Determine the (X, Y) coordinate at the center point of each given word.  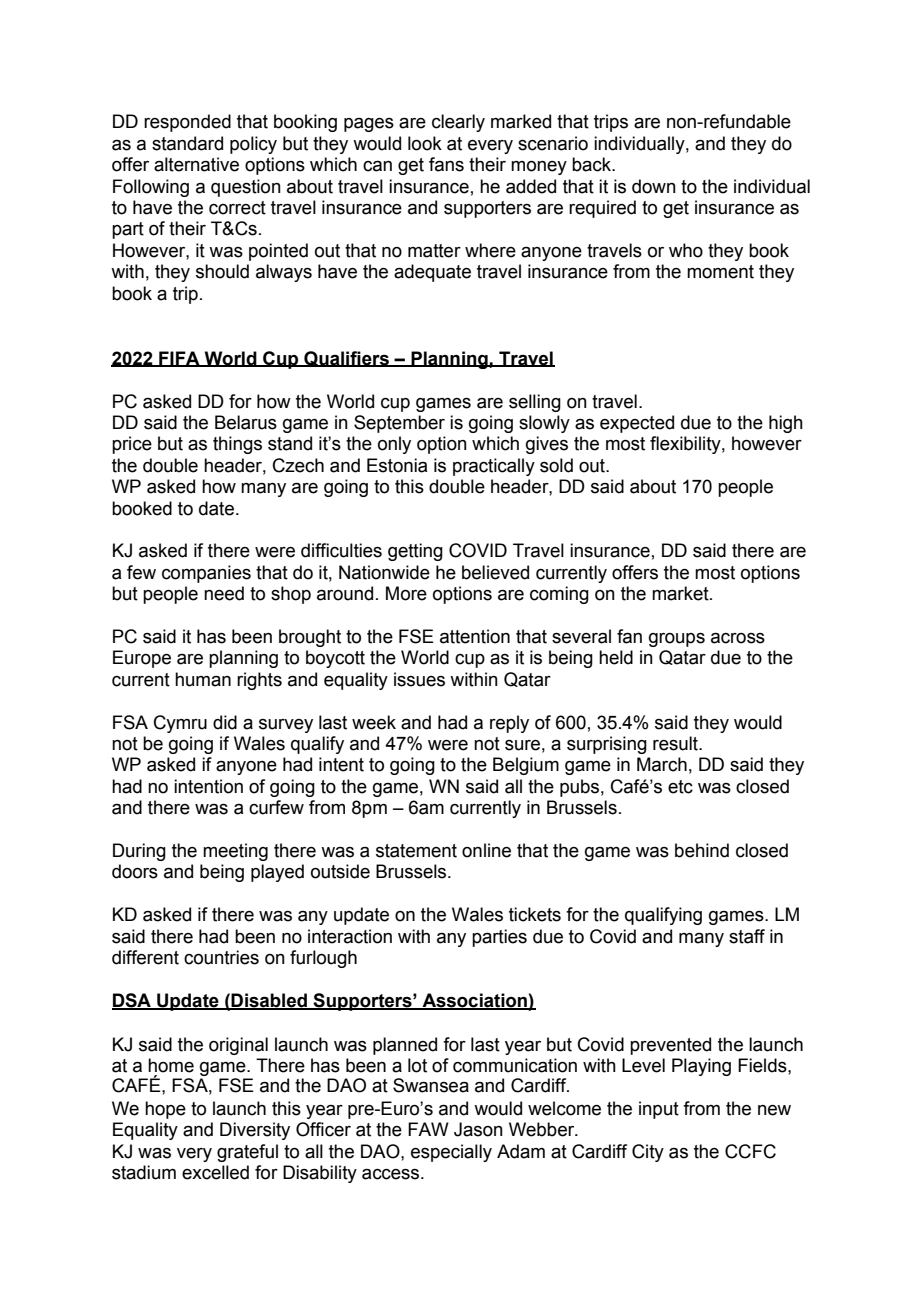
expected (637, 424)
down (654, 186)
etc (680, 787)
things (237, 445)
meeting (235, 852)
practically (494, 467)
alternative (196, 164)
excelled (215, 1172)
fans (446, 164)
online (486, 850)
